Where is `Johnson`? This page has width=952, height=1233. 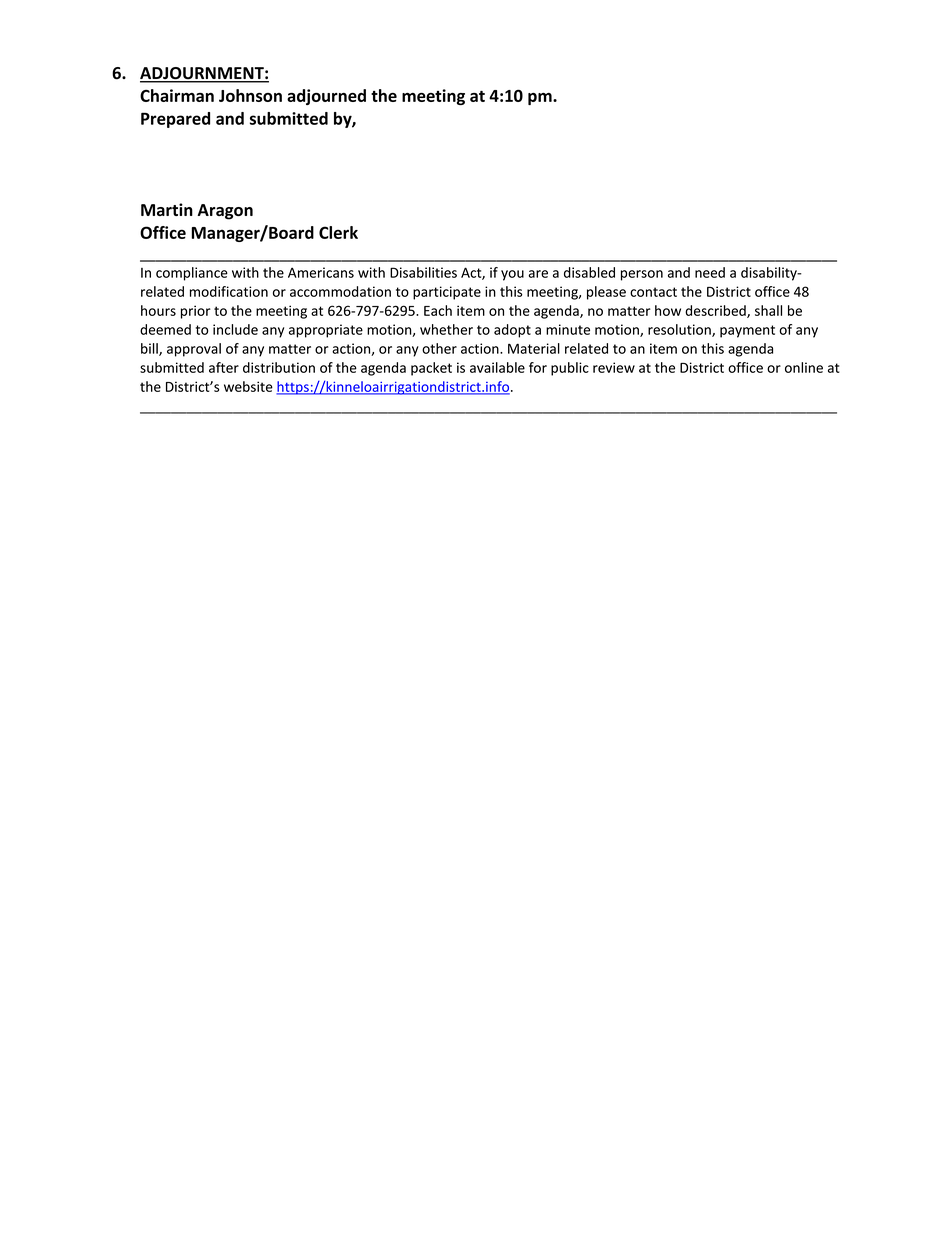
Johnson is located at coordinates (250, 95).
